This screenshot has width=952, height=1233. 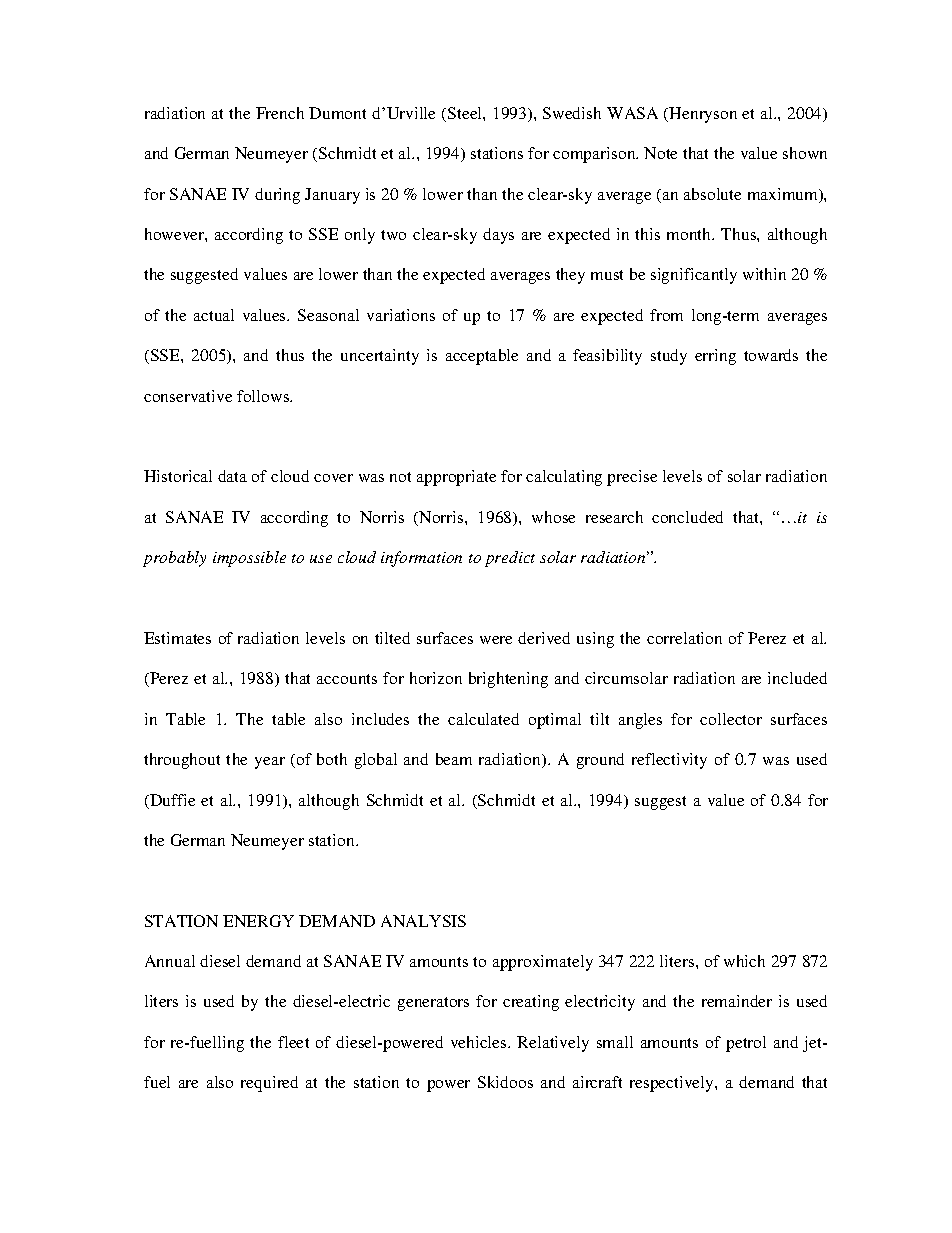 What do you see at coordinates (480, 1042) in the screenshot?
I see `vehicles` at bounding box center [480, 1042].
